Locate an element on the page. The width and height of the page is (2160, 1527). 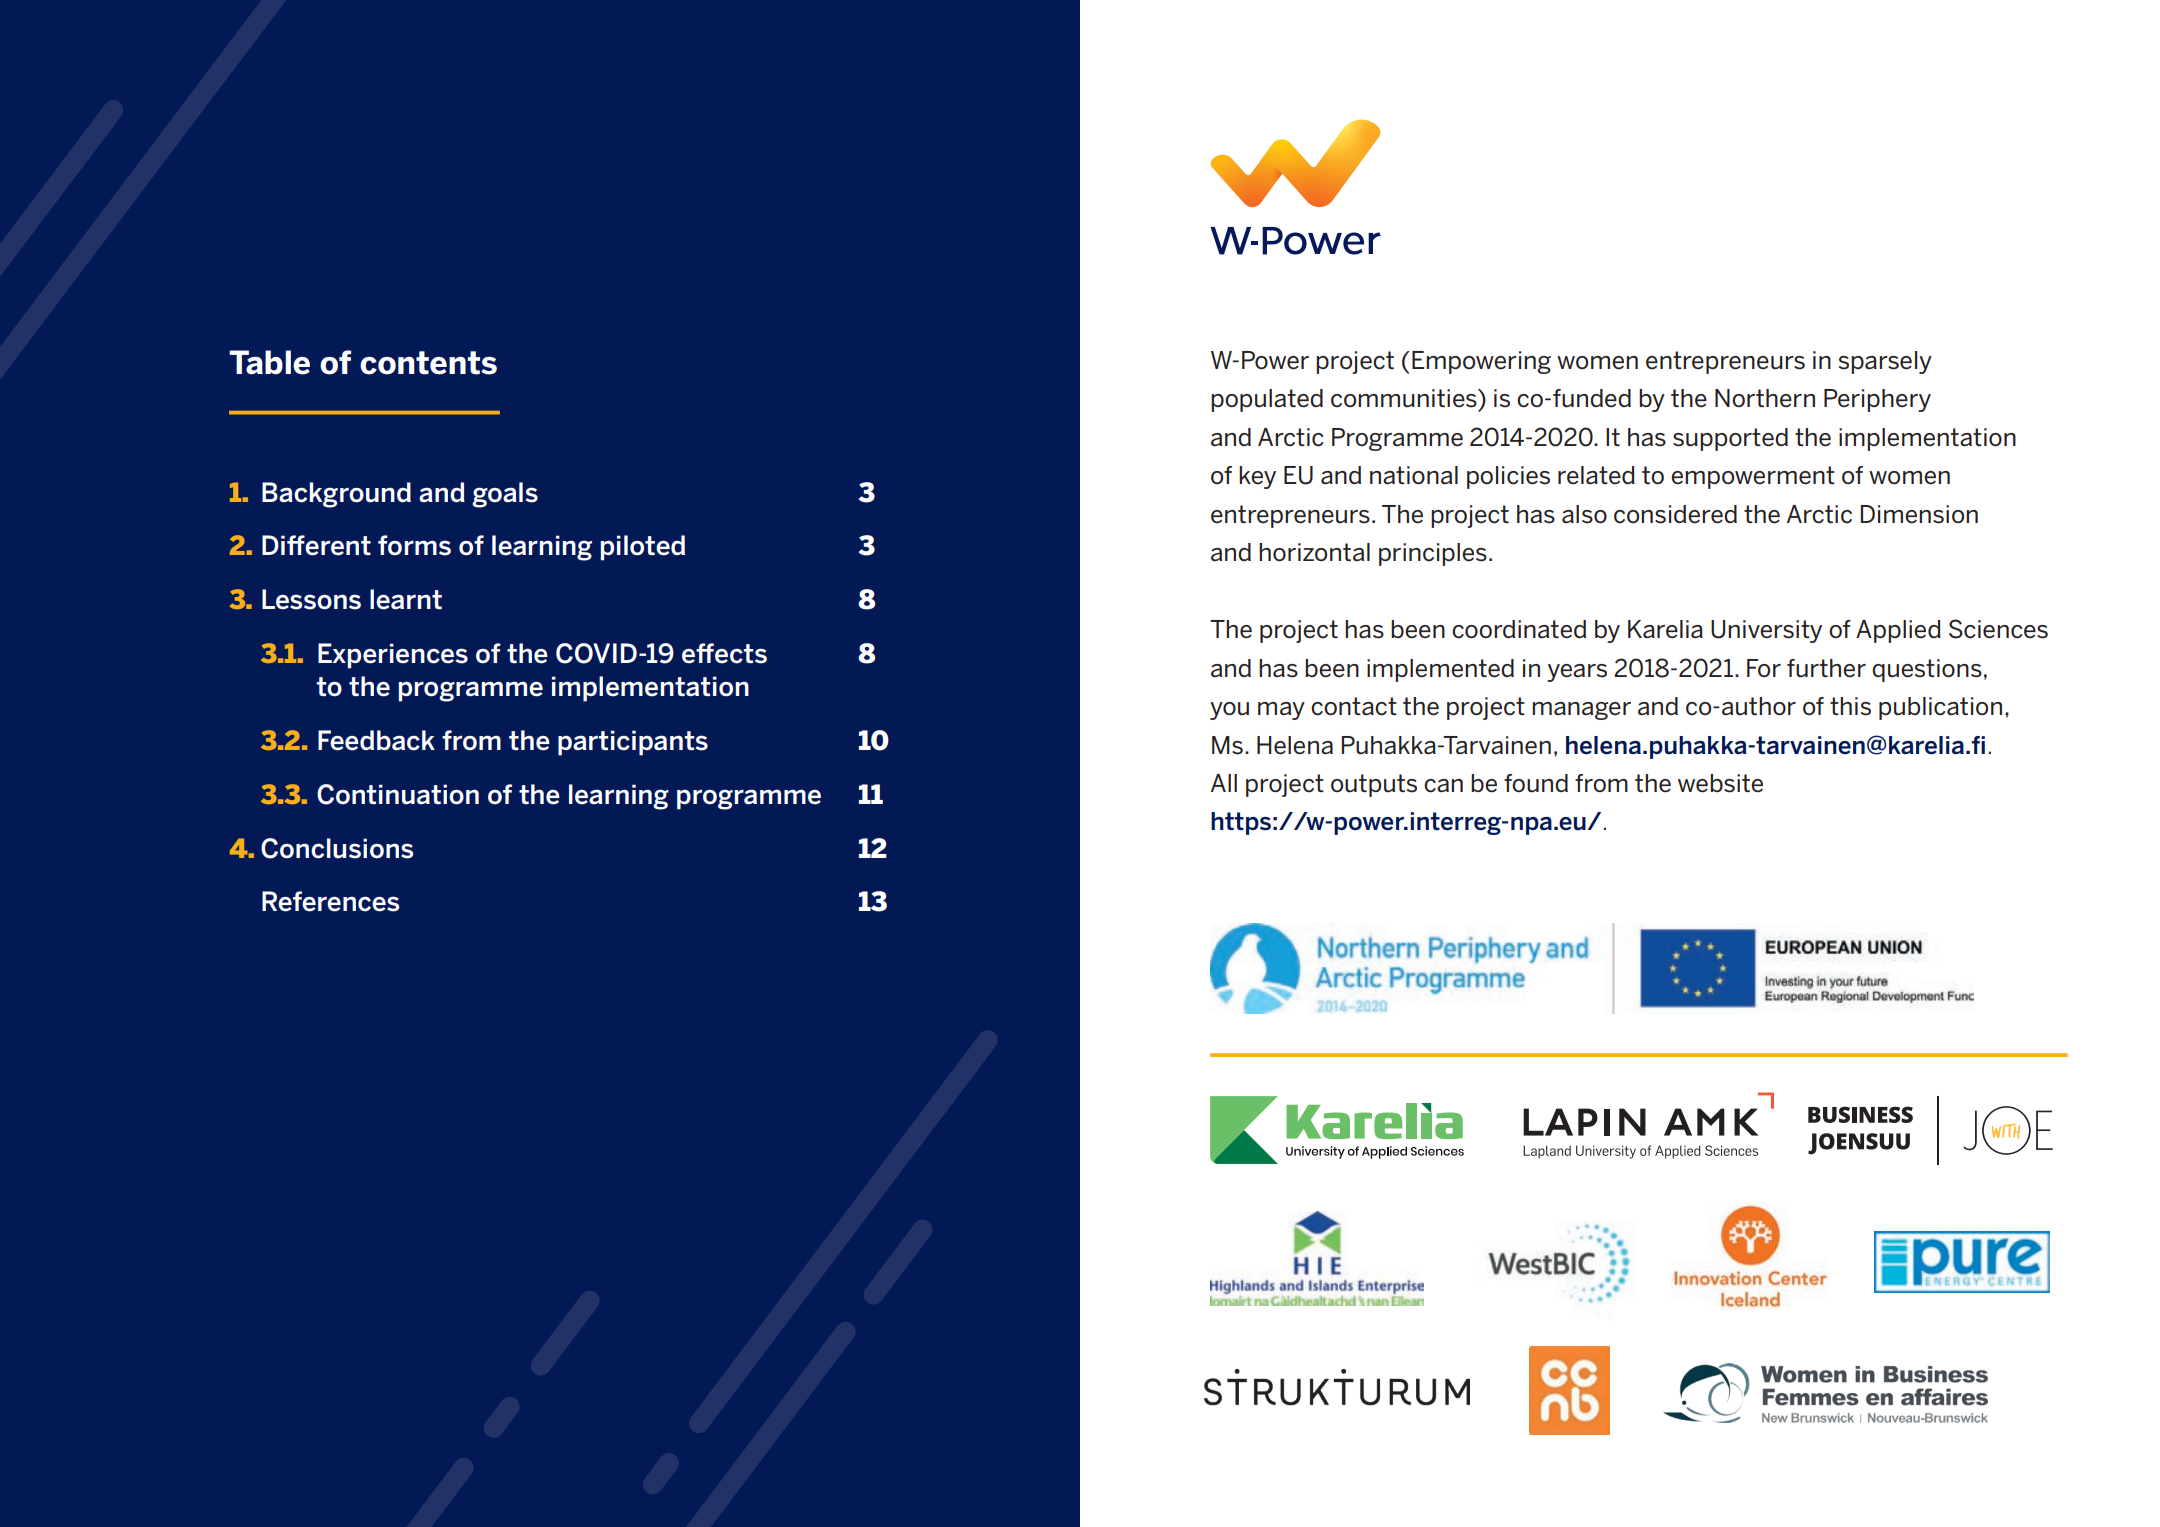
Northern is located at coordinates (1765, 398).
